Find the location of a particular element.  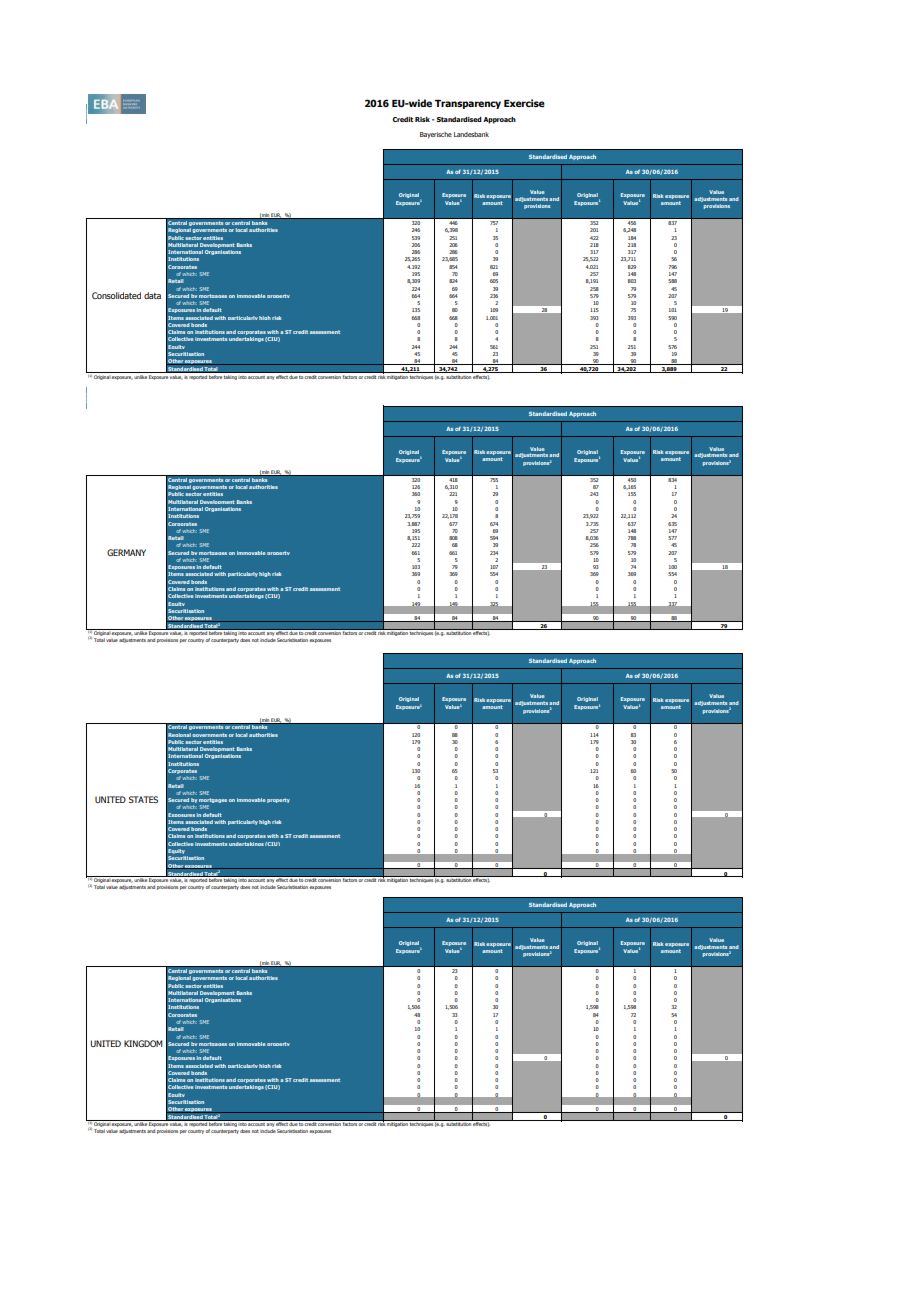

STATES is located at coordinates (143, 799).
